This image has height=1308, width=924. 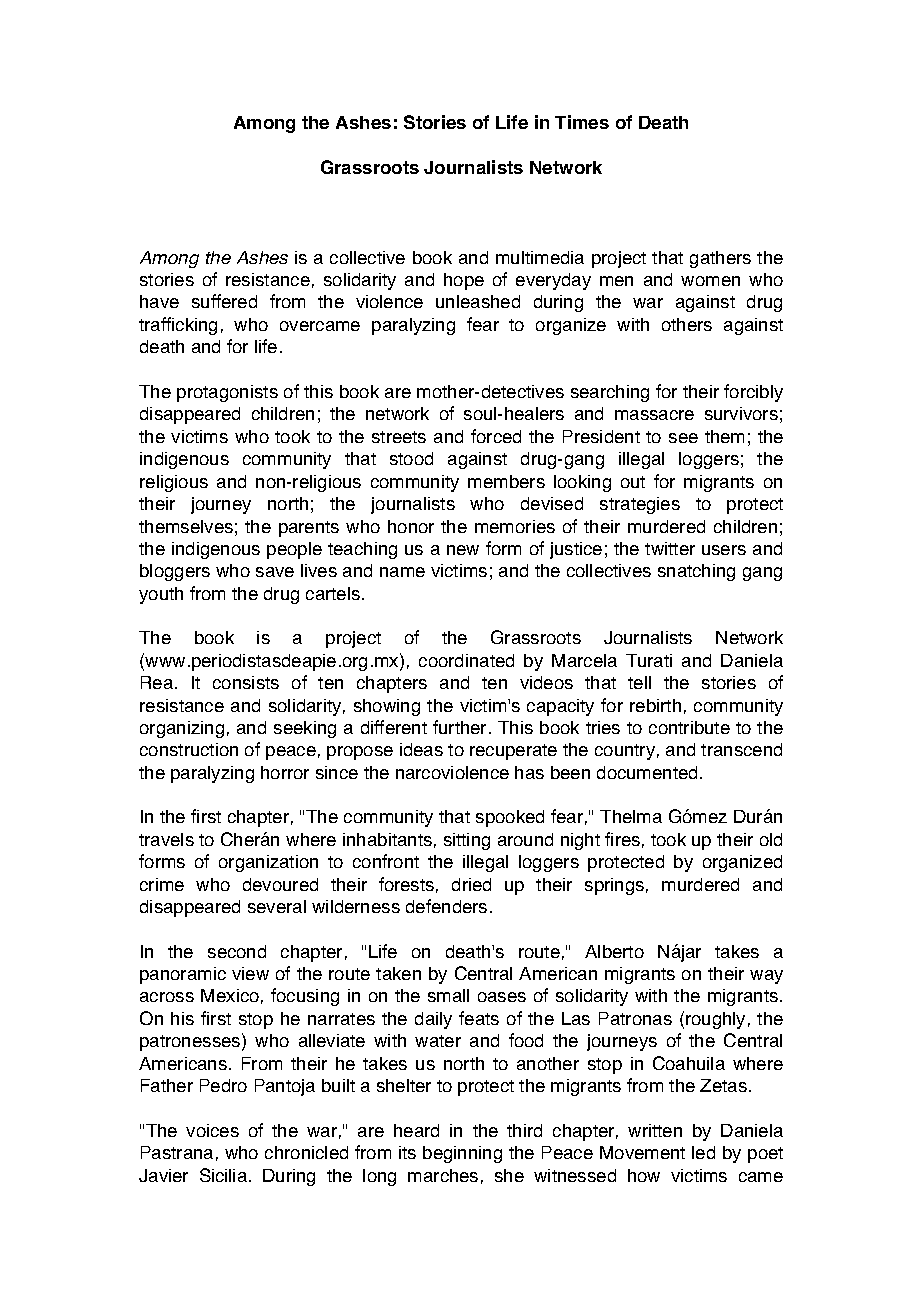 What do you see at coordinates (462, 1154) in the image?
I see `beginning` at bounding box center [462, 1154].
